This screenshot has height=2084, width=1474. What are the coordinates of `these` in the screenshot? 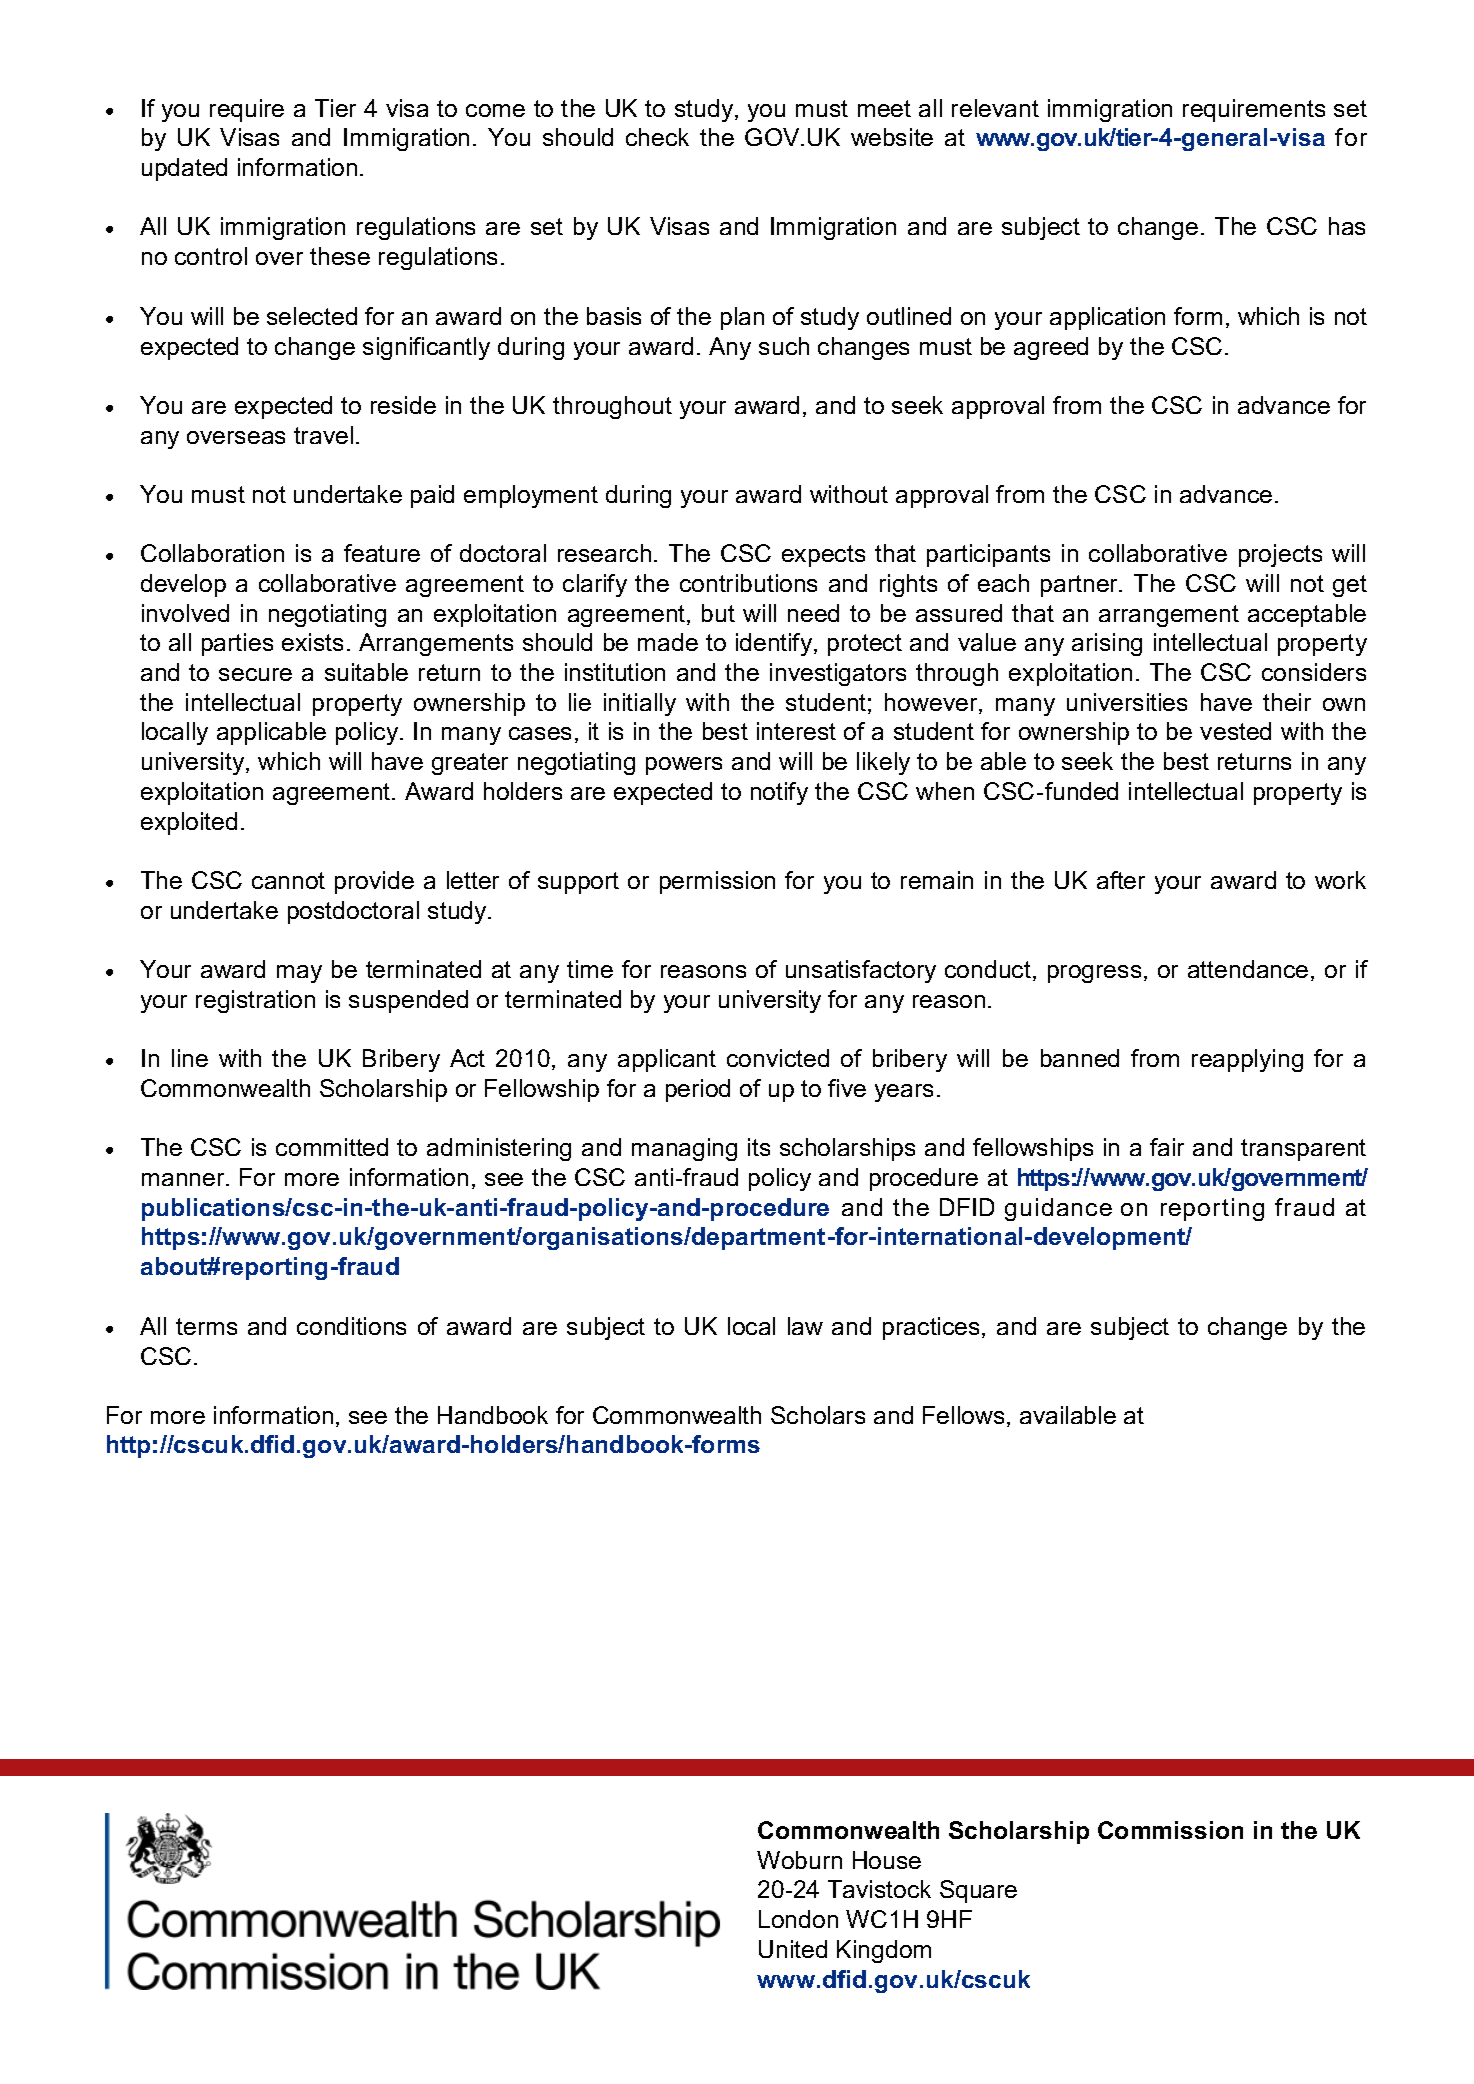 It's located at (340, 256).
